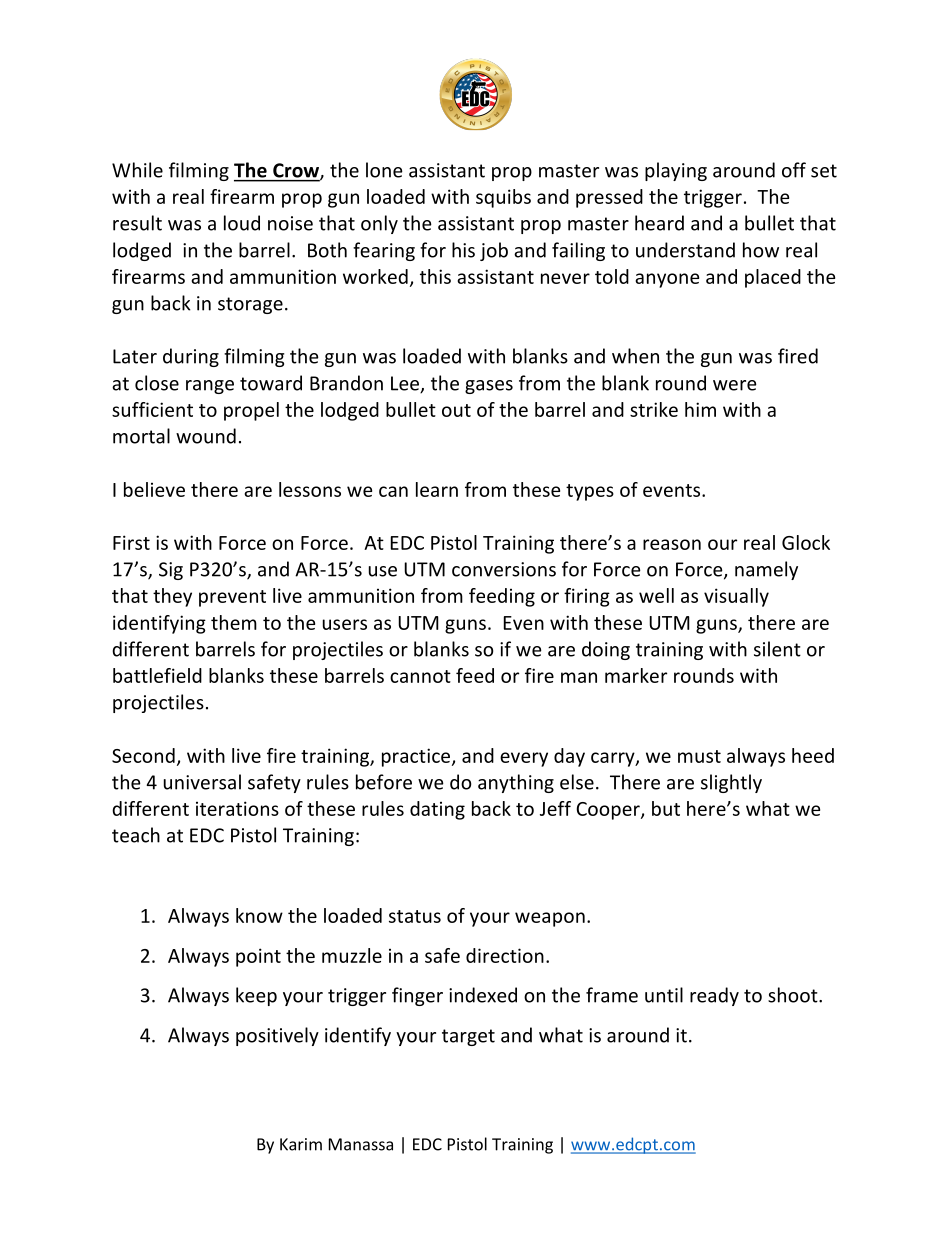  Describe the element at coordinates (259, 915) in the image. I see `know` at that location.
